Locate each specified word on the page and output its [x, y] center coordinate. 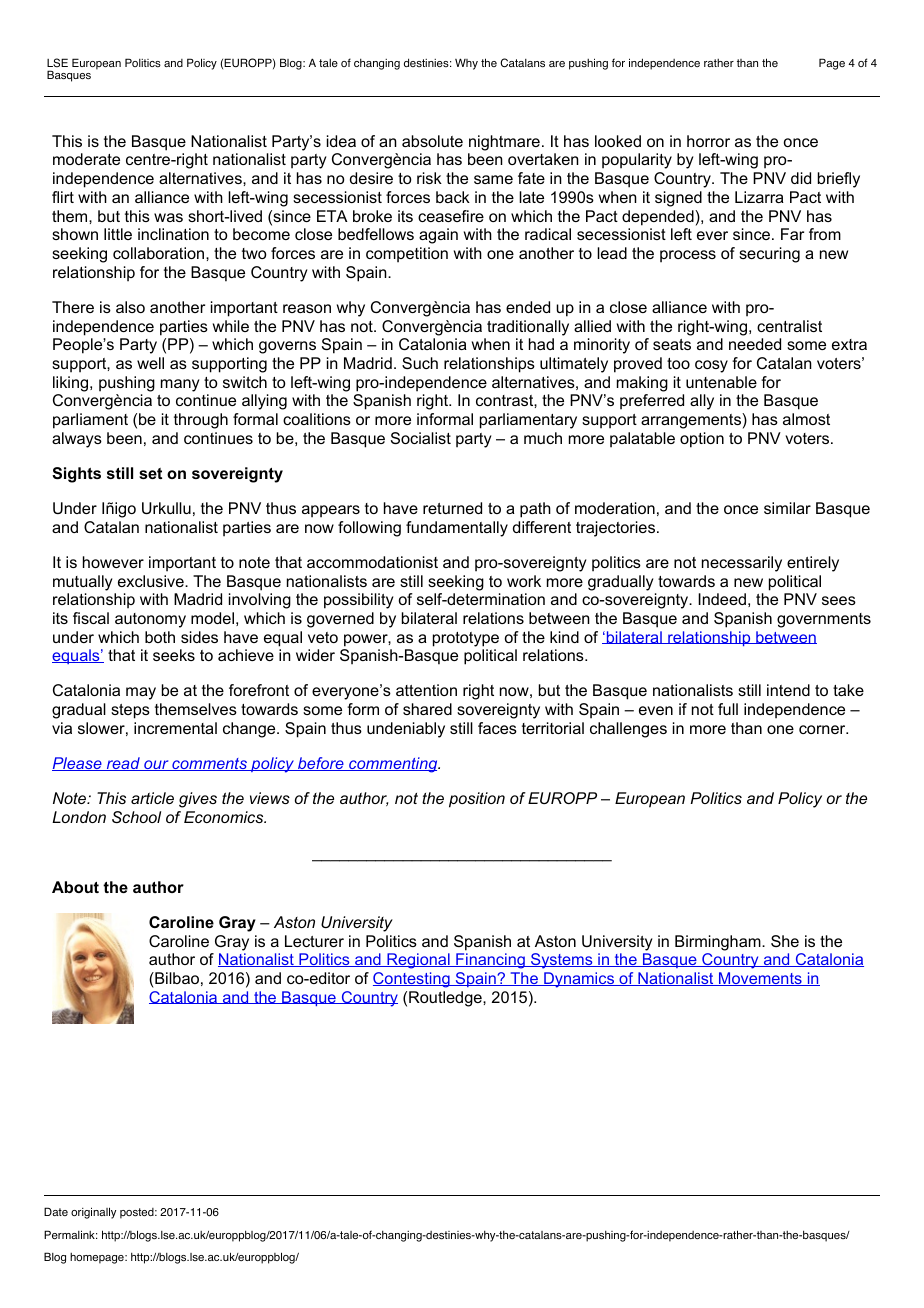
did [801, 178]
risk [429, 178]
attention [426, 690]
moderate [86, 159]
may [141, 693]
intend [788, 690]
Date [56, 1211]
